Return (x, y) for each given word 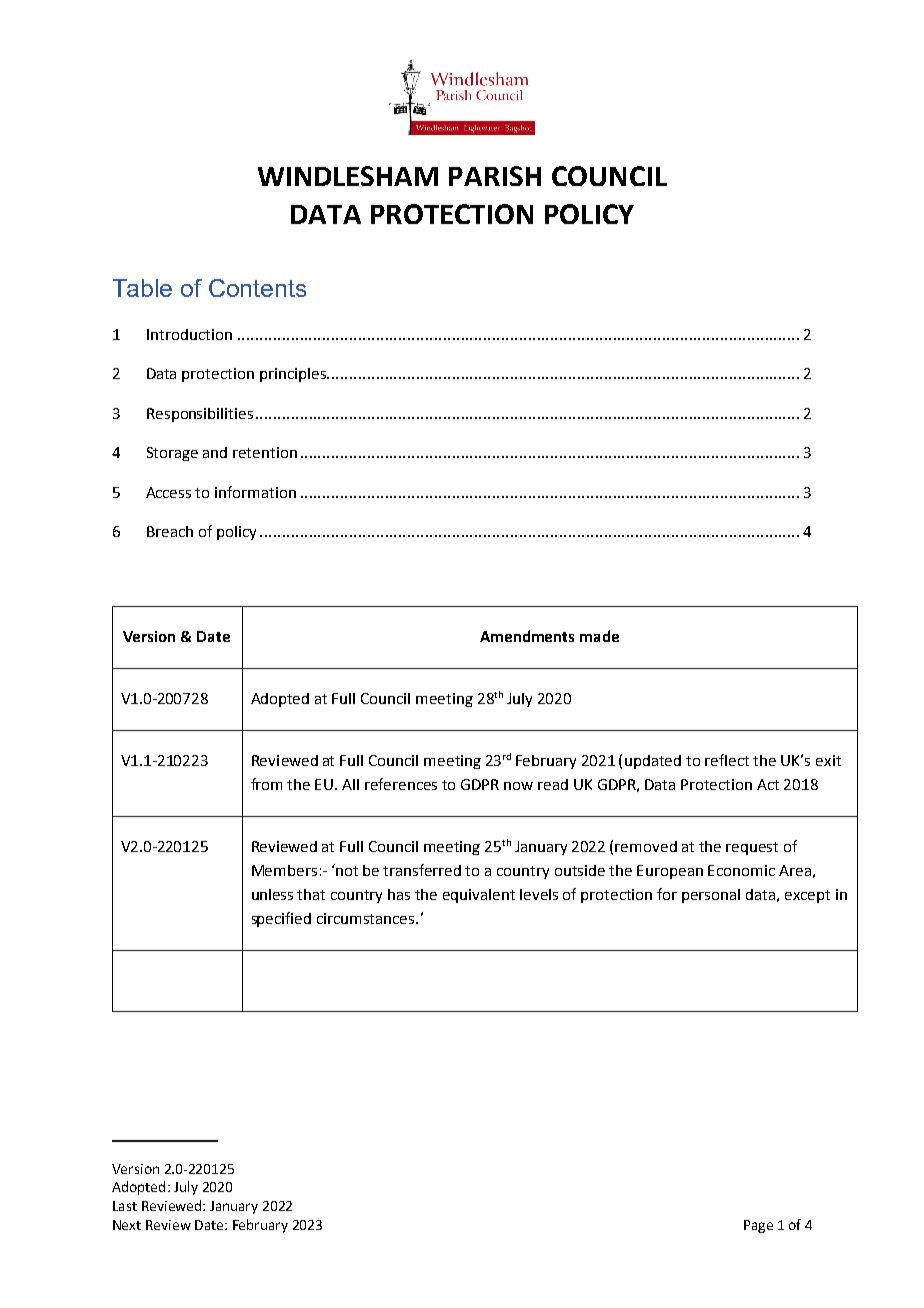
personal (711, 896)
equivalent (479, 896)
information (255, 492)
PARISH (495, 176)
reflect (727, 760)
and (215, 452)
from (266, 784)
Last (125, 1206)
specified (281, 919)
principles (294, 375)
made (599, 636)
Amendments (527, 636)
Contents (257, 288)
